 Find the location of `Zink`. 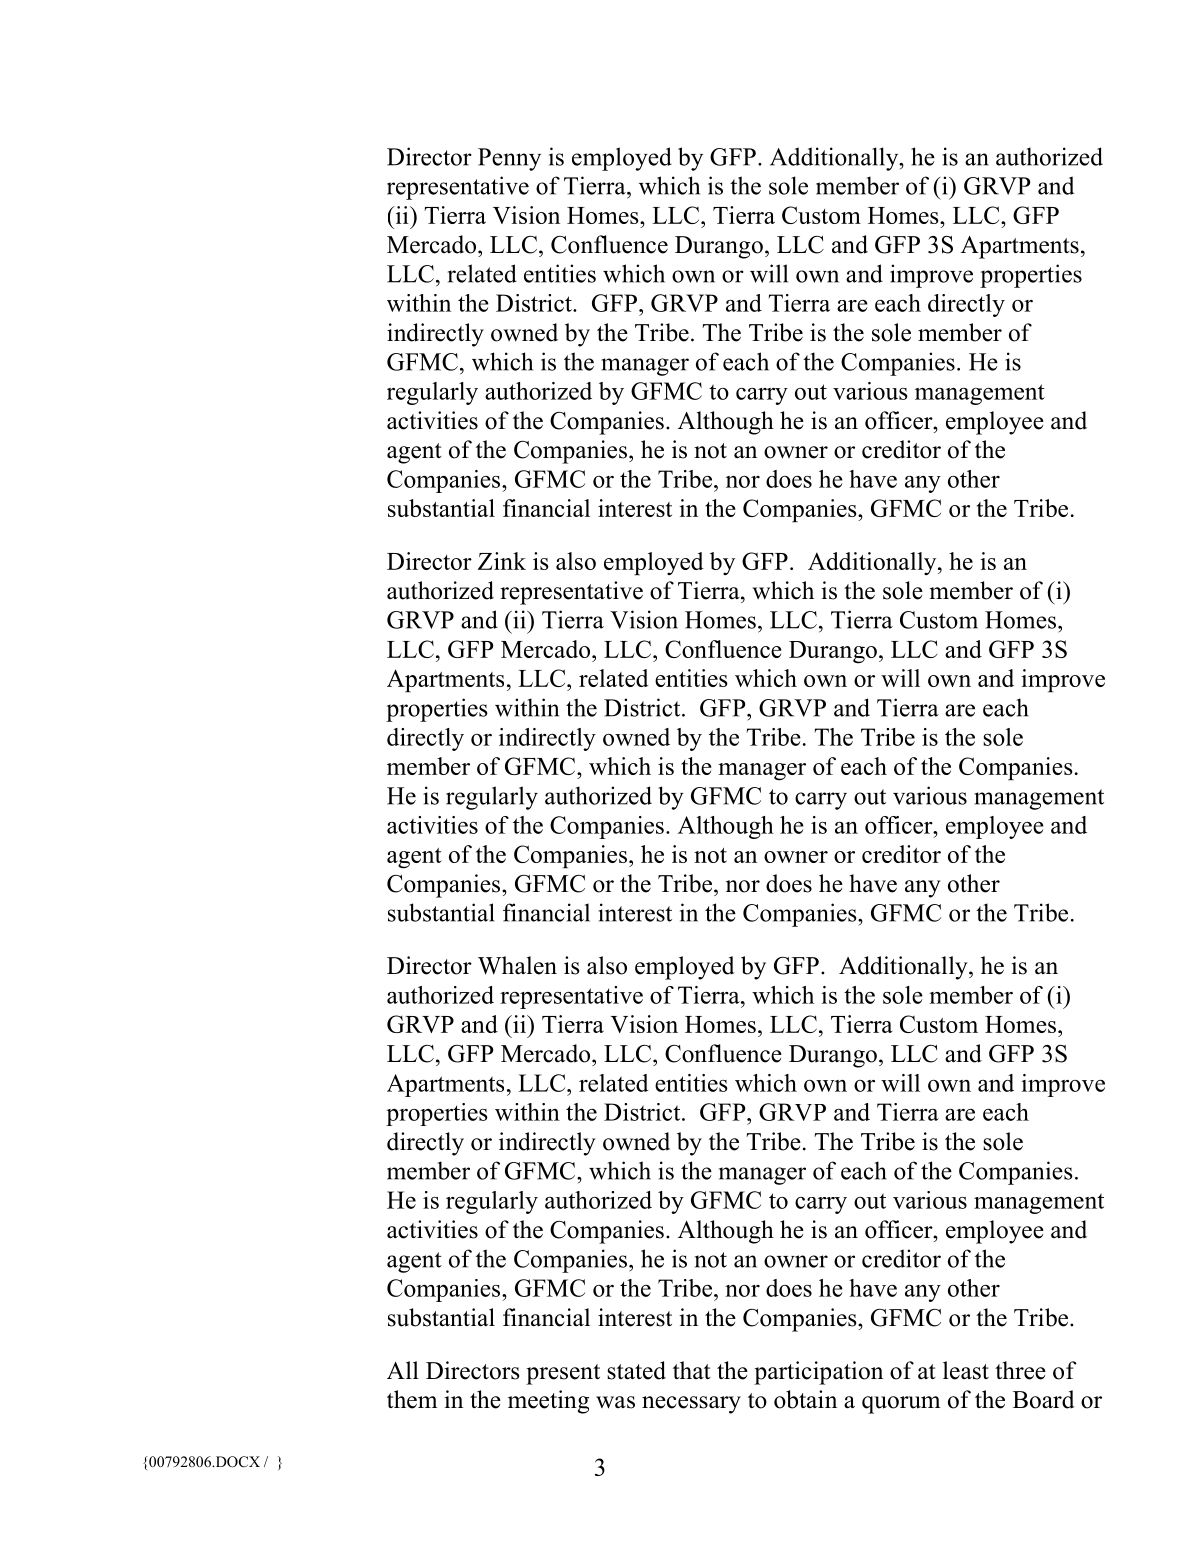

Zink is located at coordinates (502, 561).
